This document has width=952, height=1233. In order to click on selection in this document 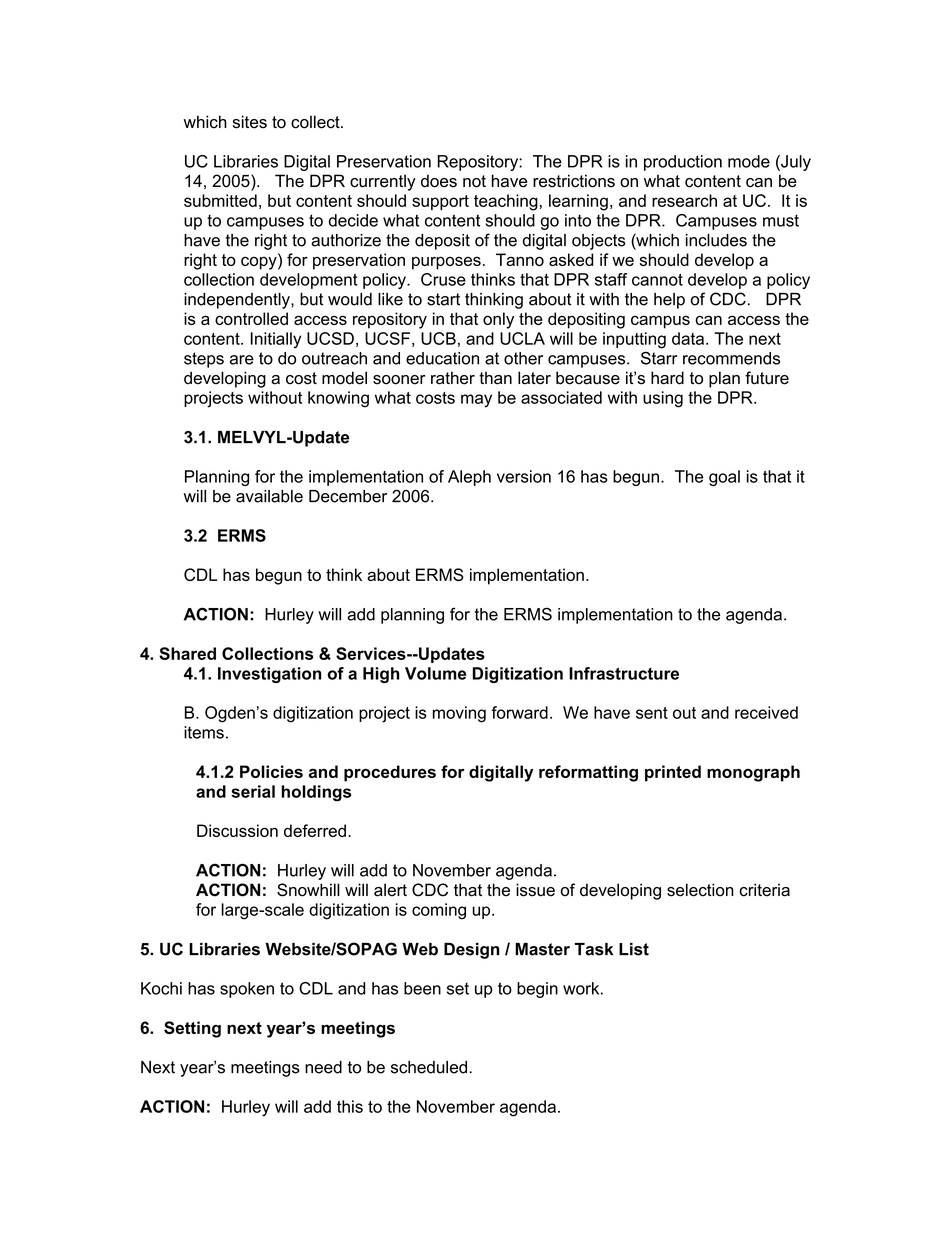, I will do `click(700, 890)`.
